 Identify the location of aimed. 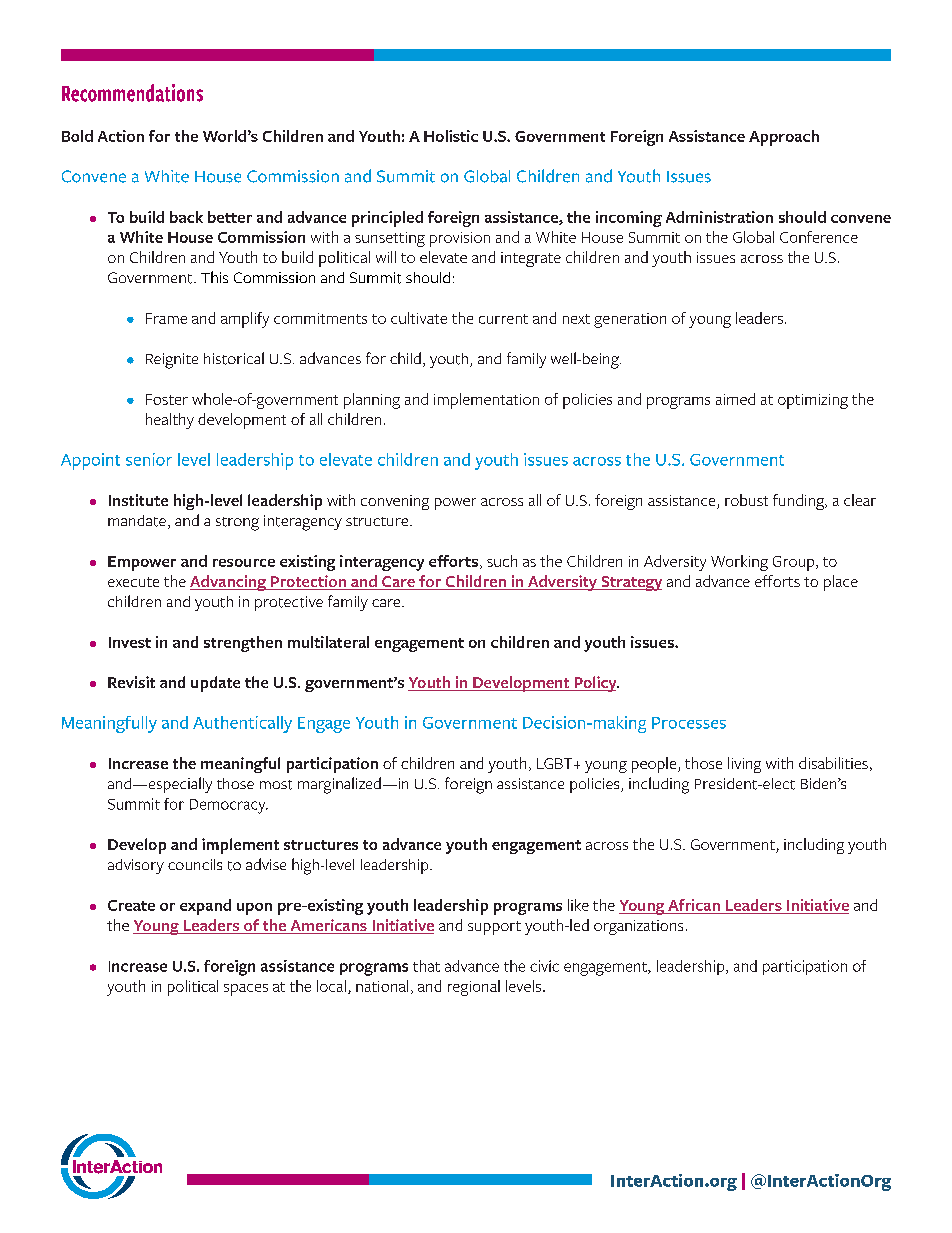
(735, 399).
